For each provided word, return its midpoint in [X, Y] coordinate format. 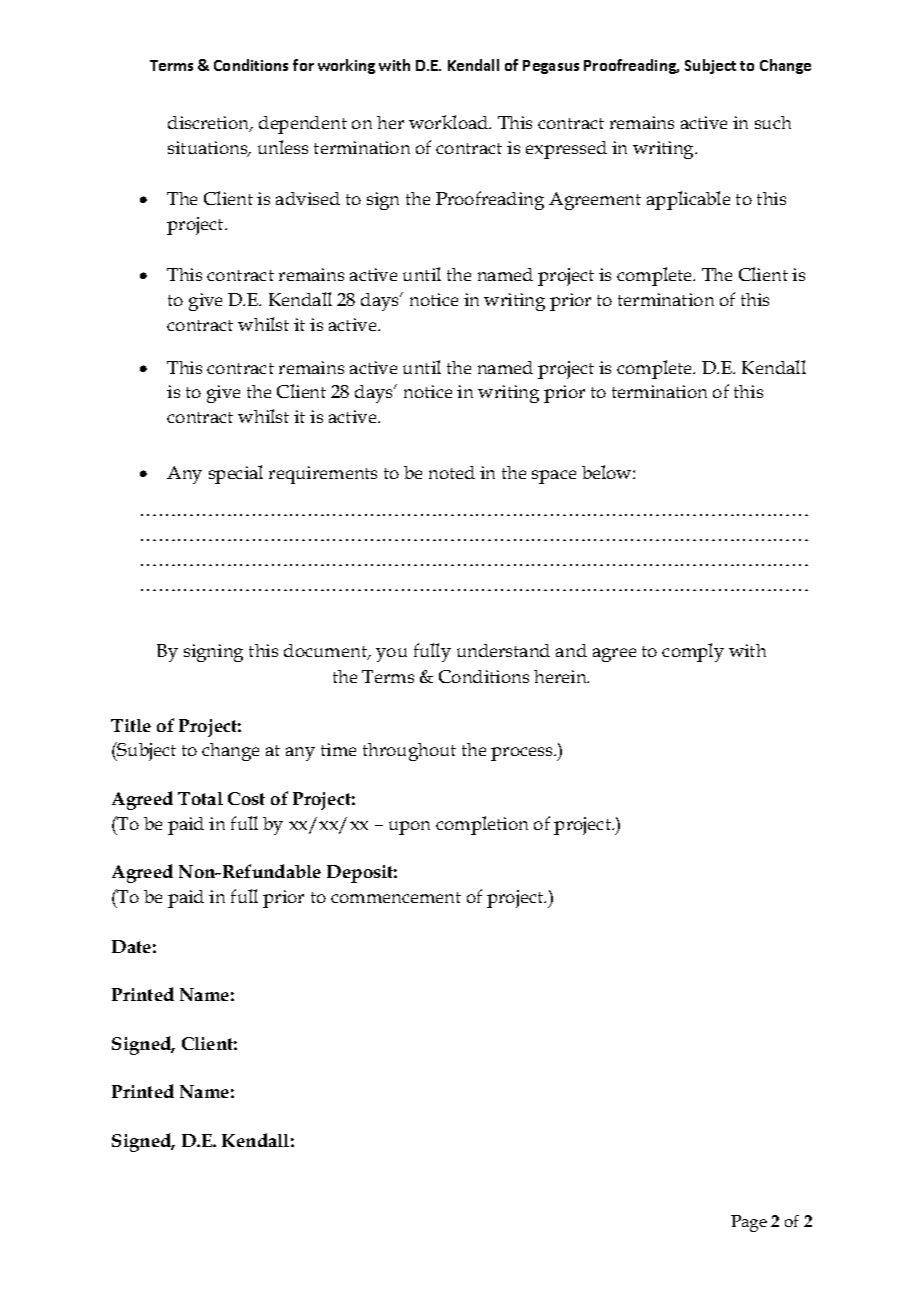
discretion [210, 124]
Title [131, 725]
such [773, 122]
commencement [396, 897]
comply [693, 652]
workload [450, 122]
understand [503, 650]
